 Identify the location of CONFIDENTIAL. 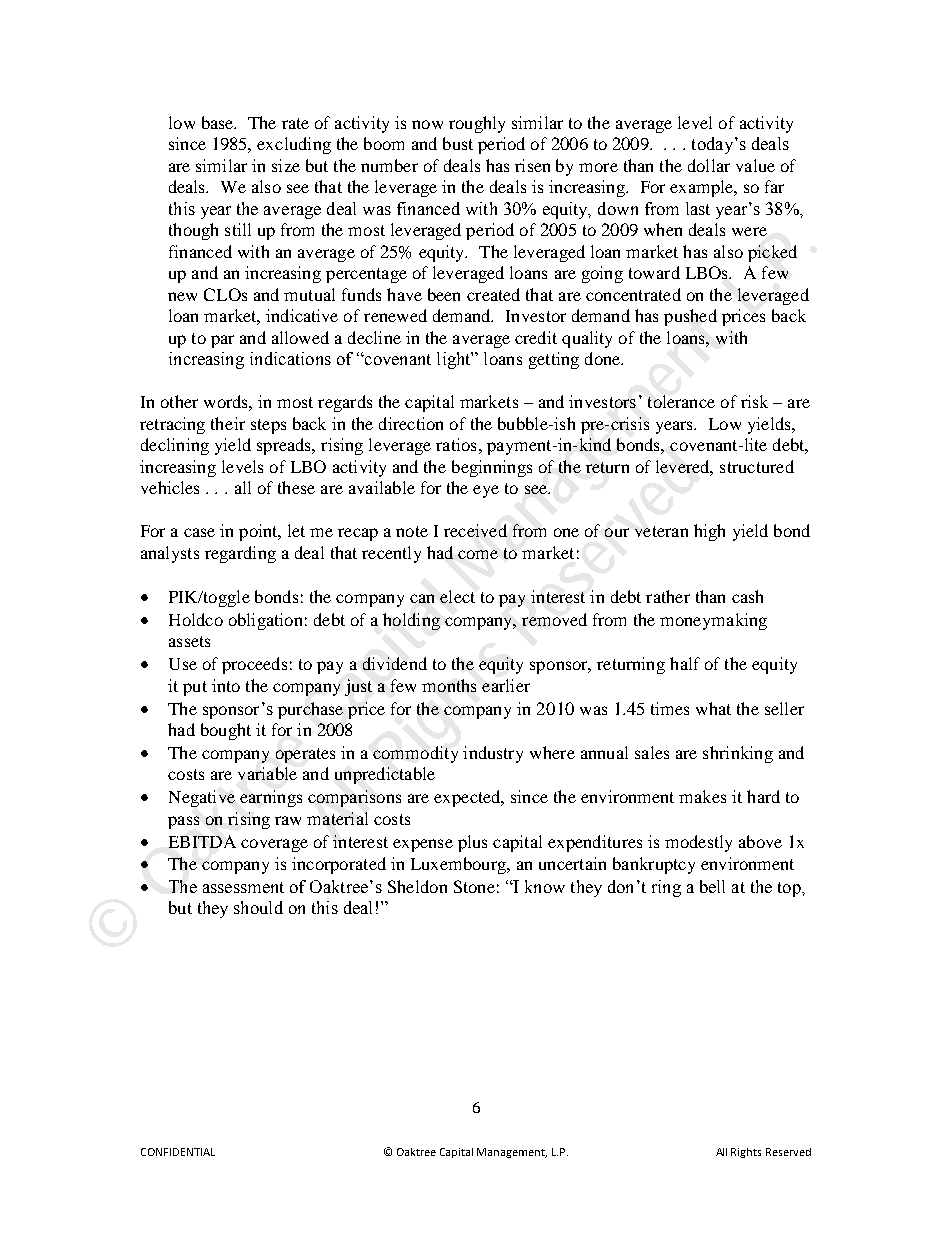
(178, 1152).
